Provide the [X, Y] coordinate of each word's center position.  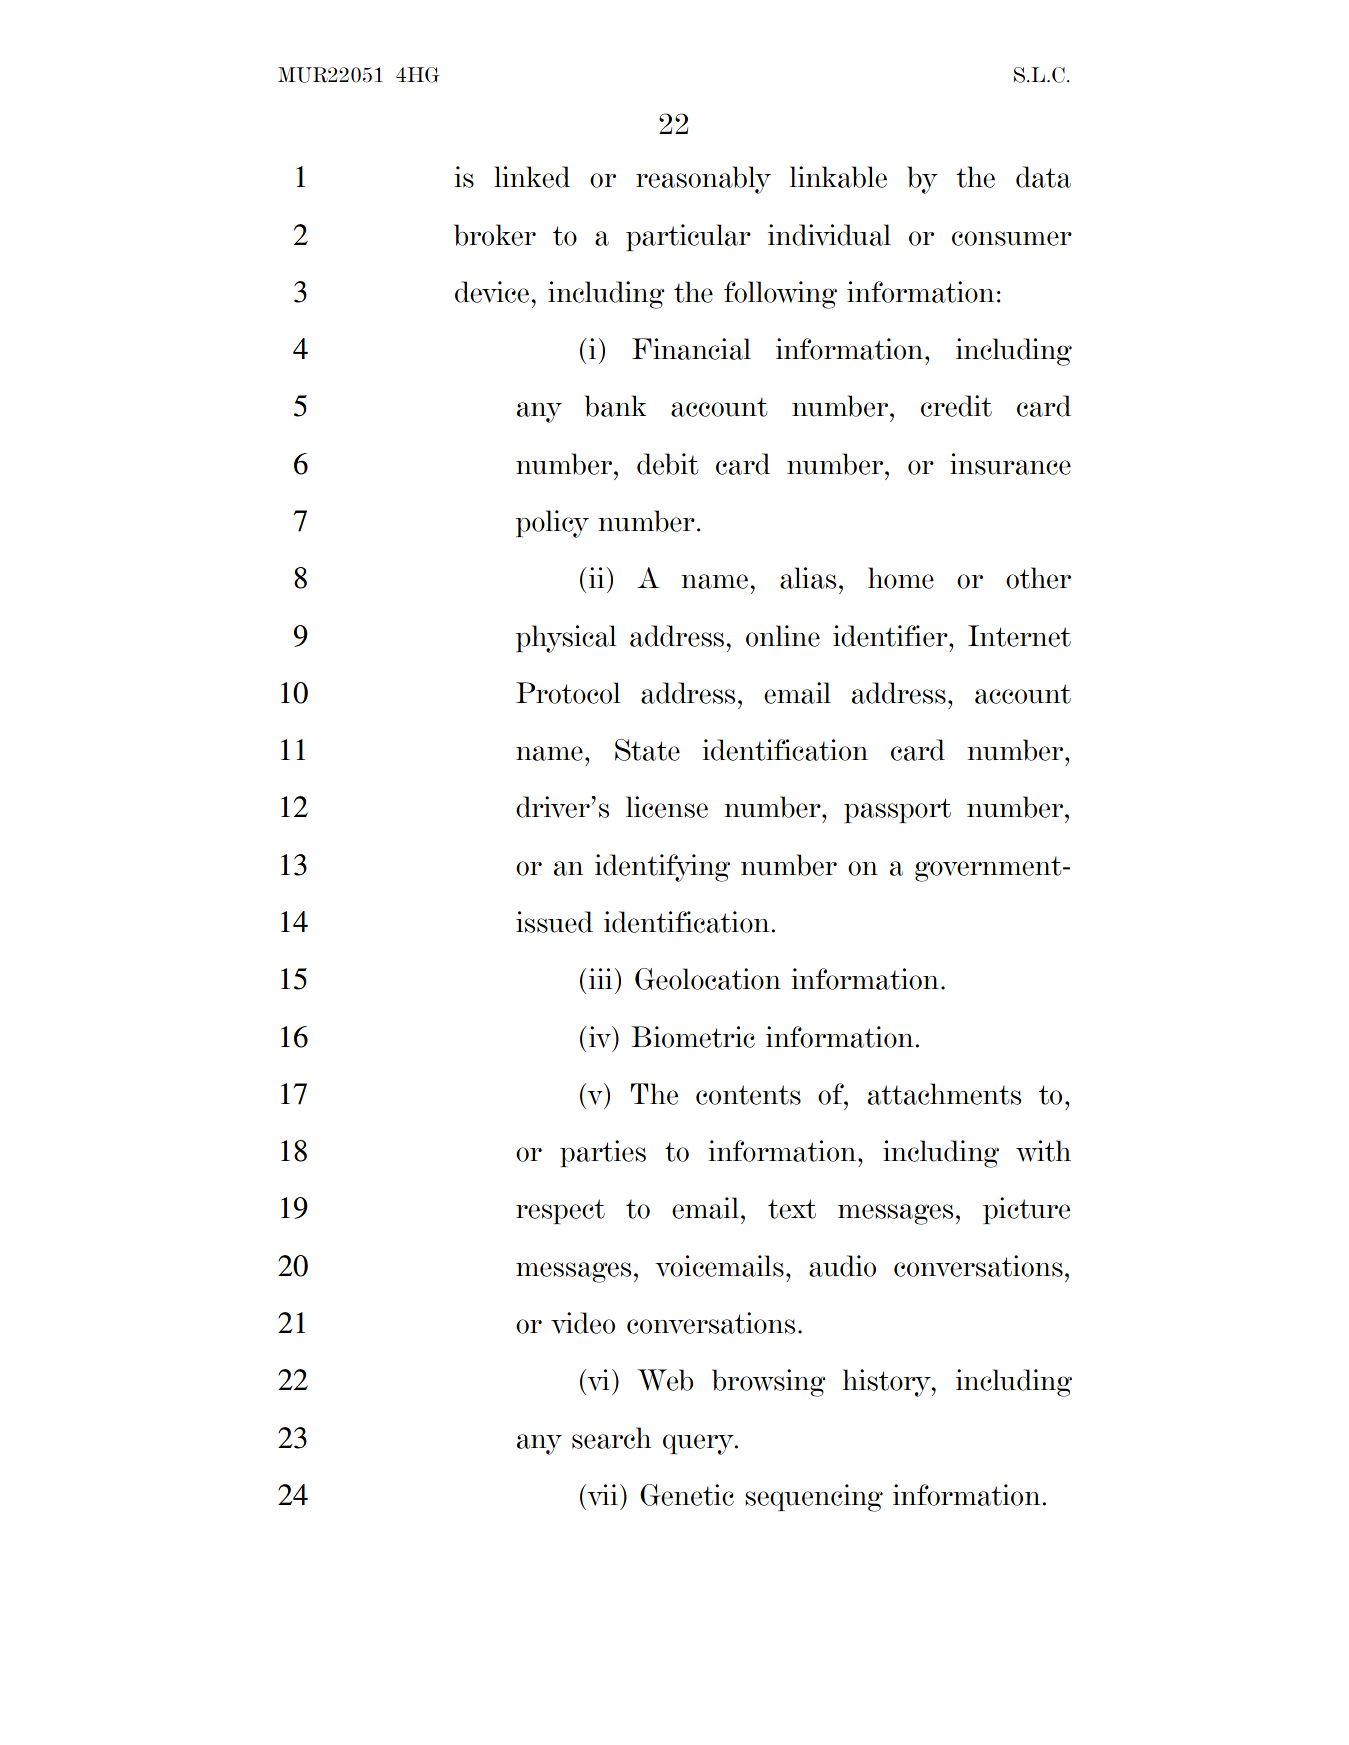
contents [748, 1095]
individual [829, 235]
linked [532, 177]
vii [601, 1495]
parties [603, 1153]
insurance [1010, 464]
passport [897, 810]
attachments [944, 1094]
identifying [662, 868]
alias [808, 578]
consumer [1012, 238]
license [667, 807]
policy [552, 524]
